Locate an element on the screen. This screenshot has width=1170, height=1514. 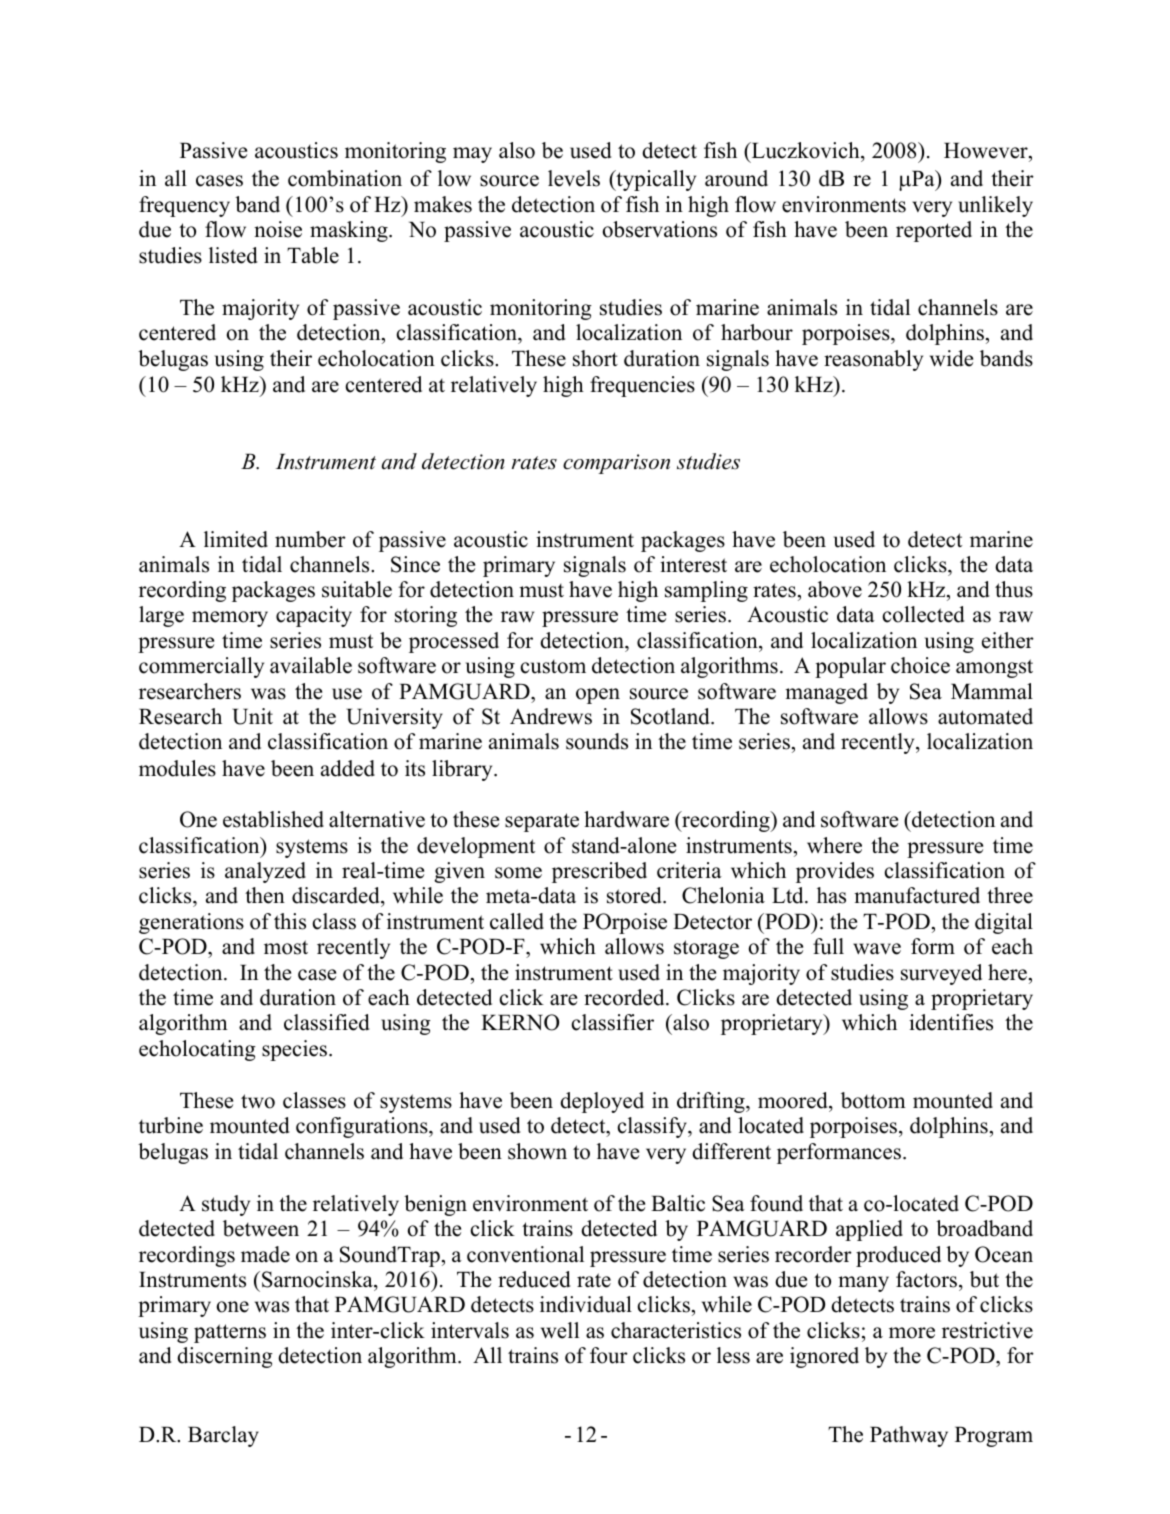
levels is located at coordinates (574, 178).
